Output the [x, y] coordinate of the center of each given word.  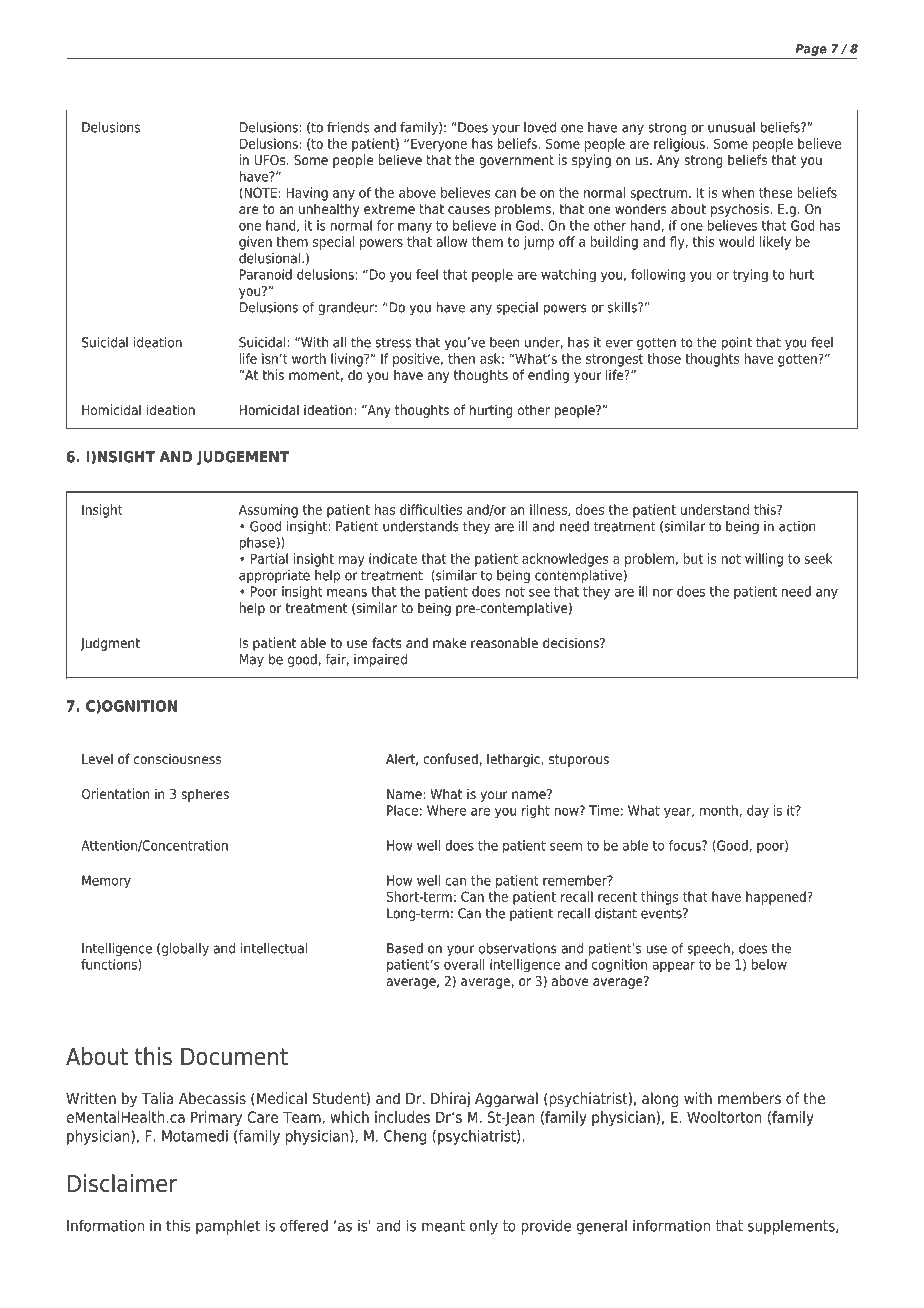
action [797, 526]
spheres [205, 795]
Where [446, 810]
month [719, 810]
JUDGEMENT [242, 458]
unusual [731, 127]
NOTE [259, 193]
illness [549, 510]
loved [540, 127]
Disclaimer [122, 1183]
